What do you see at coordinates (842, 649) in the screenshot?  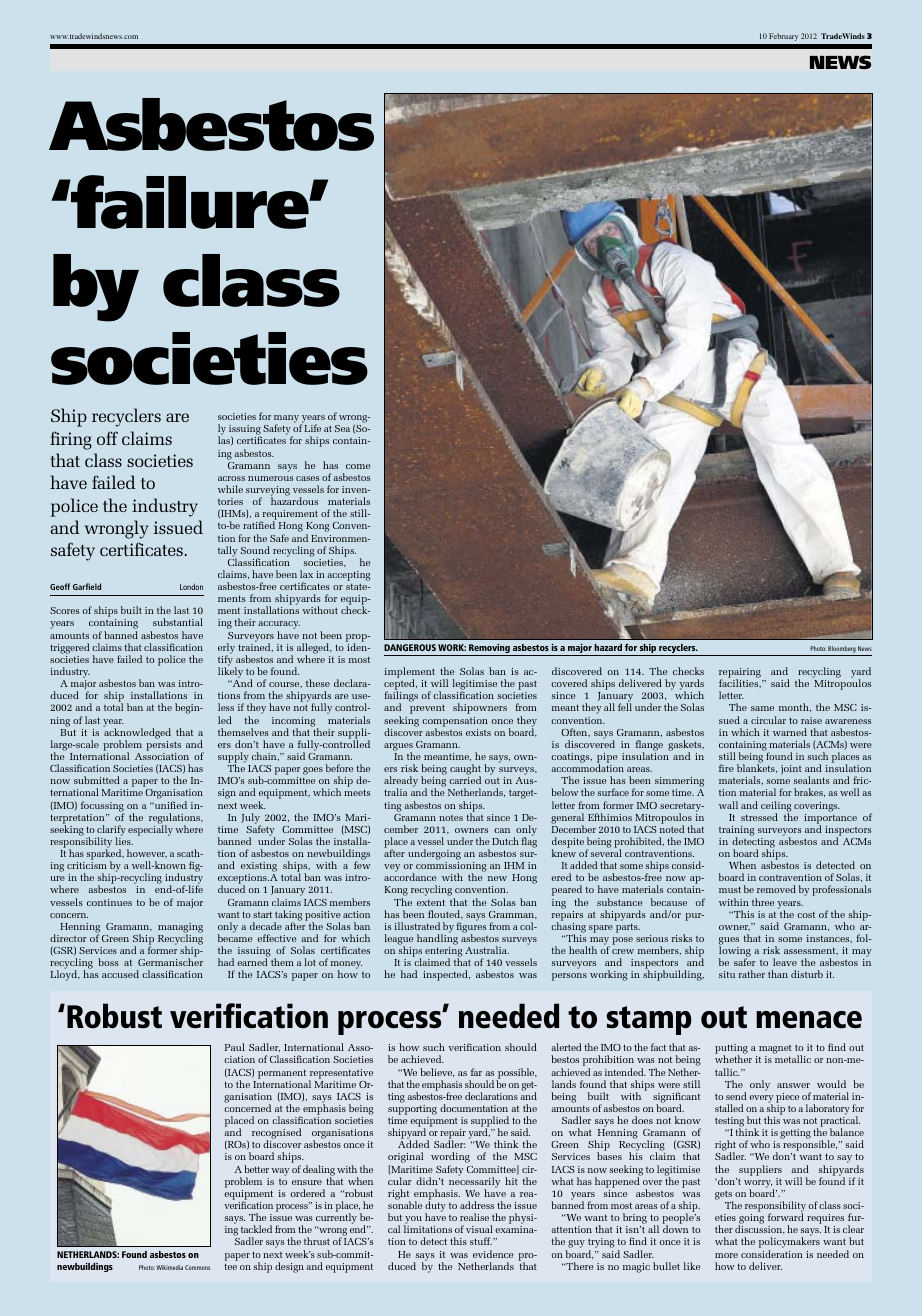 I see `Bloomberg` at bounding box center [842, 649].
